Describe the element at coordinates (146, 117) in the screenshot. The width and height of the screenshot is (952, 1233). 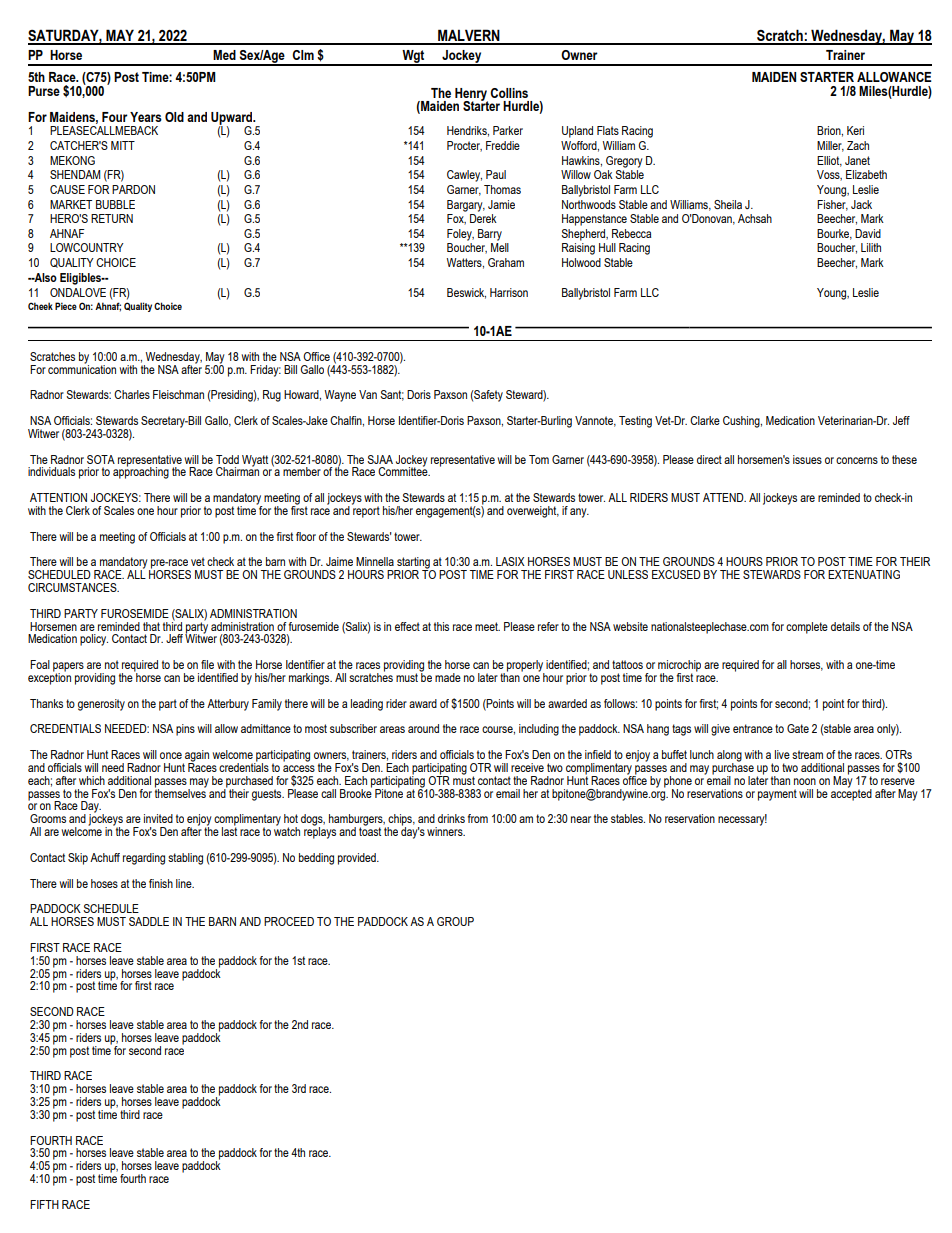
I see `Years` at that location.
